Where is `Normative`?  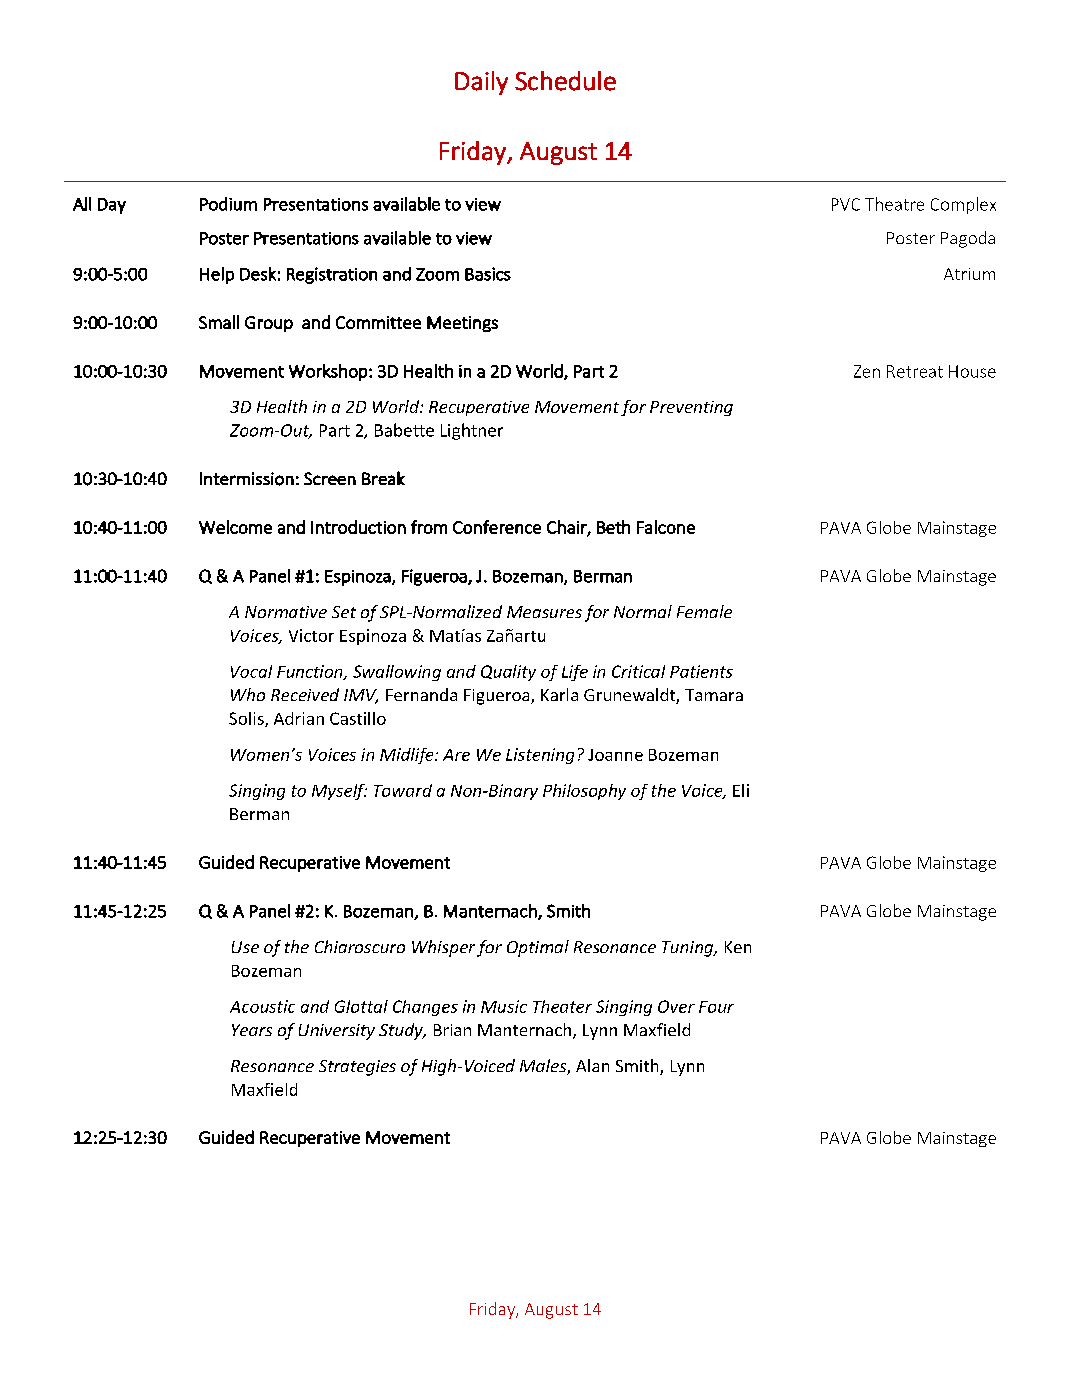
Normative is located at coordinates (286, 612).
